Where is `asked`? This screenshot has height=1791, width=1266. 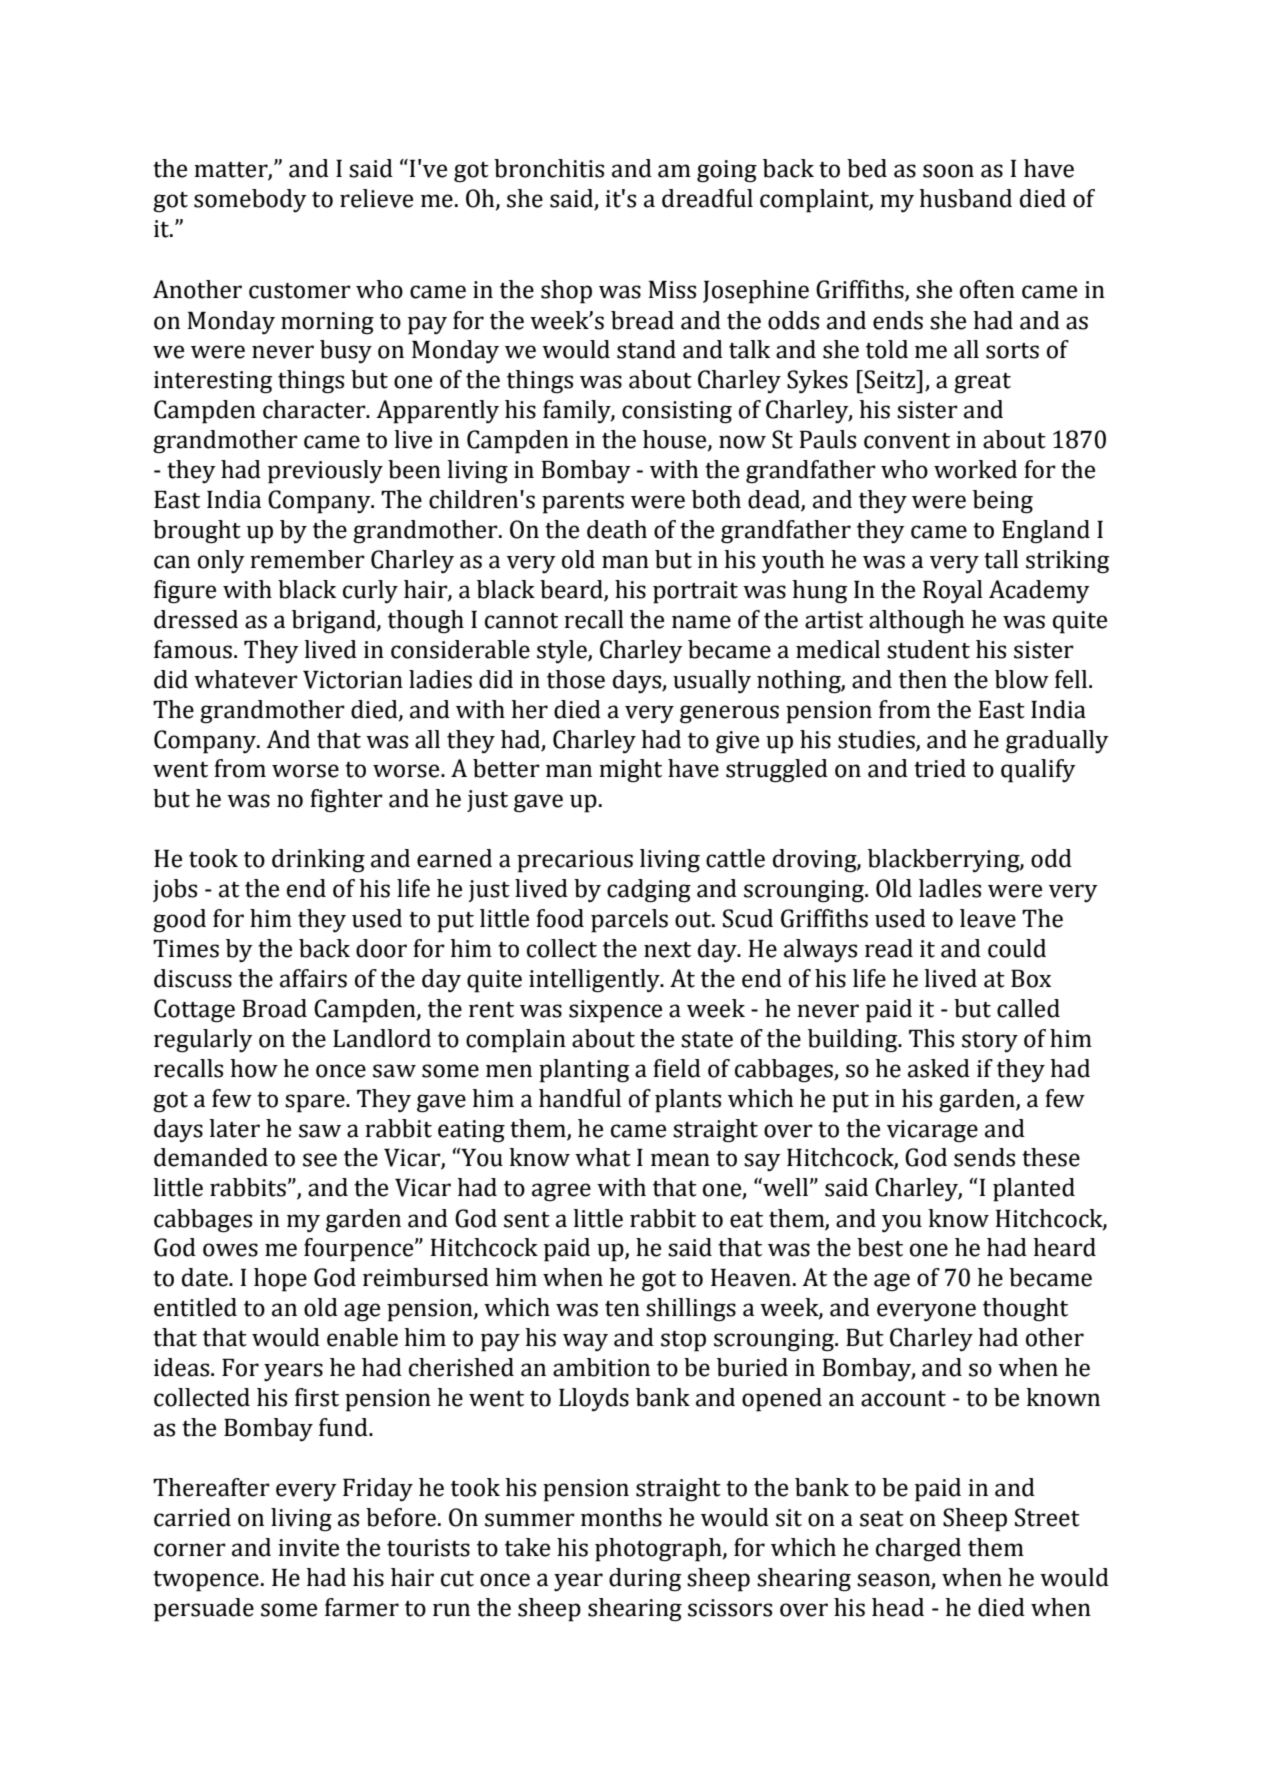
asked is located at coordinates (939, 1068).
